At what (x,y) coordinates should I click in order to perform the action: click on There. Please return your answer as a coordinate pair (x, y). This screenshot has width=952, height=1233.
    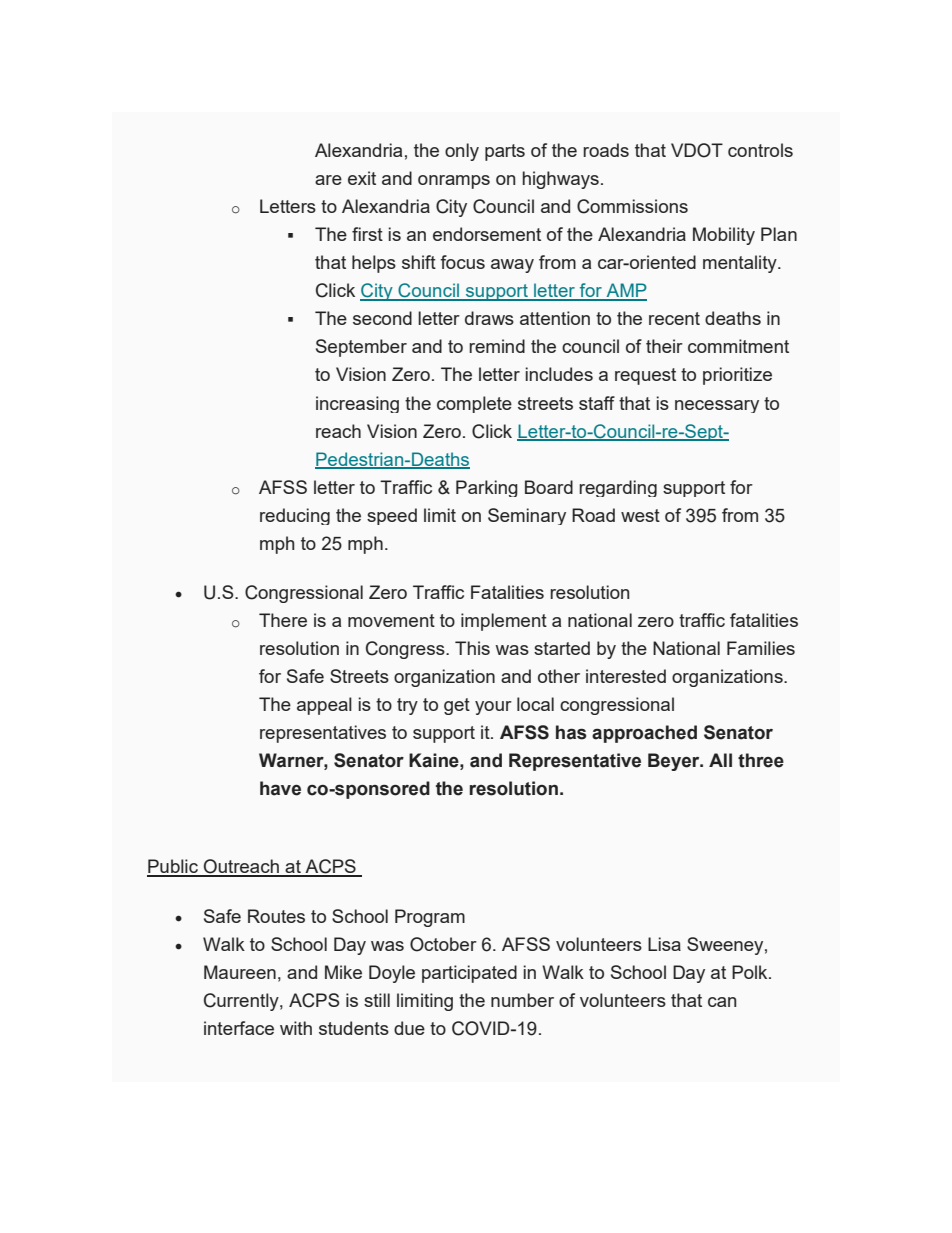
    Looking at the image, I should click on (283, 620).
